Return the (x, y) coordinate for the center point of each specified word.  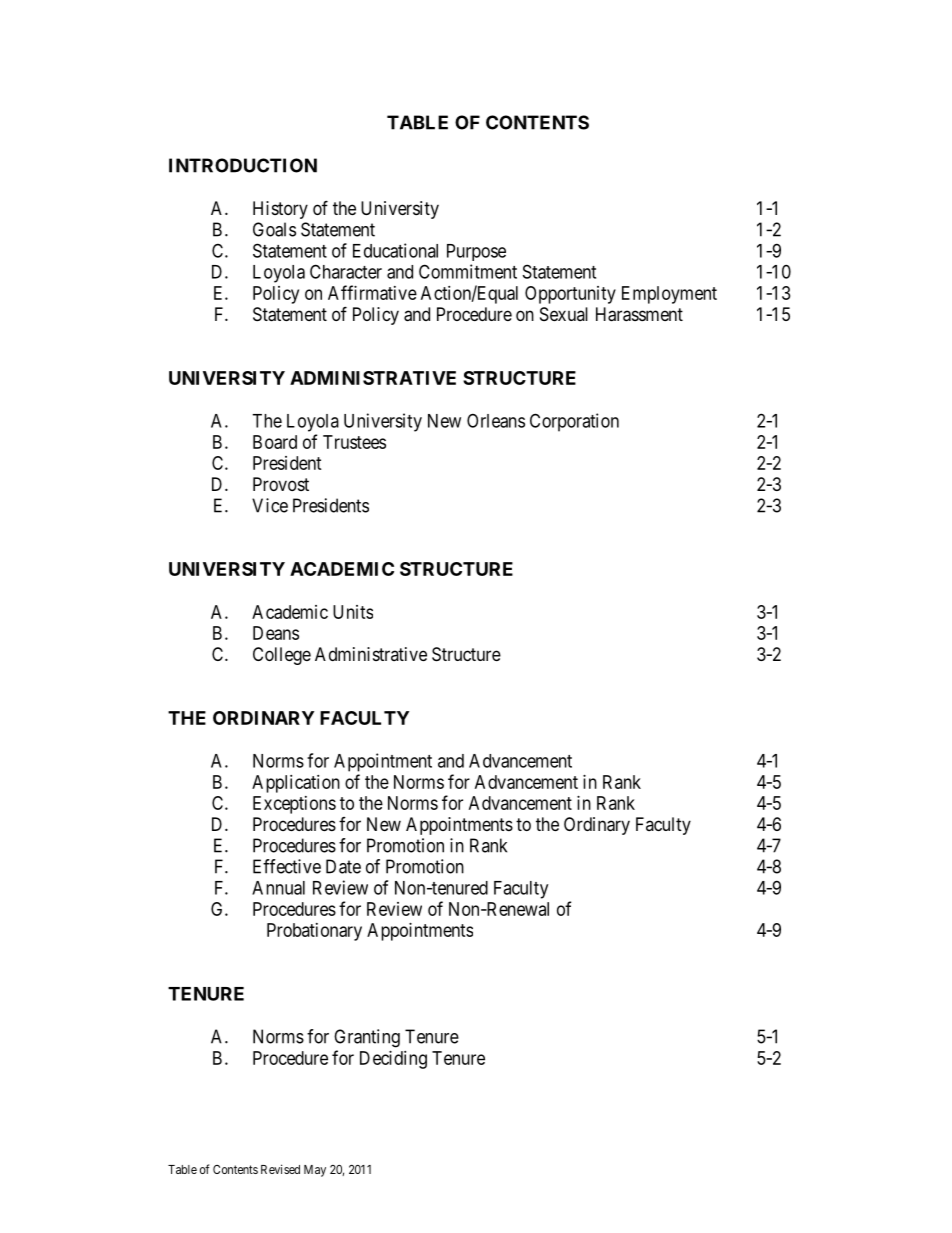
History (280, 210)
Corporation (574, 422)
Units (353, 612)
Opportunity (570, 295)
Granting (367, 1038)
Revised (280, 1169)
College (282, 656)
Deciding (393, 1060)
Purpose (476, 252)
